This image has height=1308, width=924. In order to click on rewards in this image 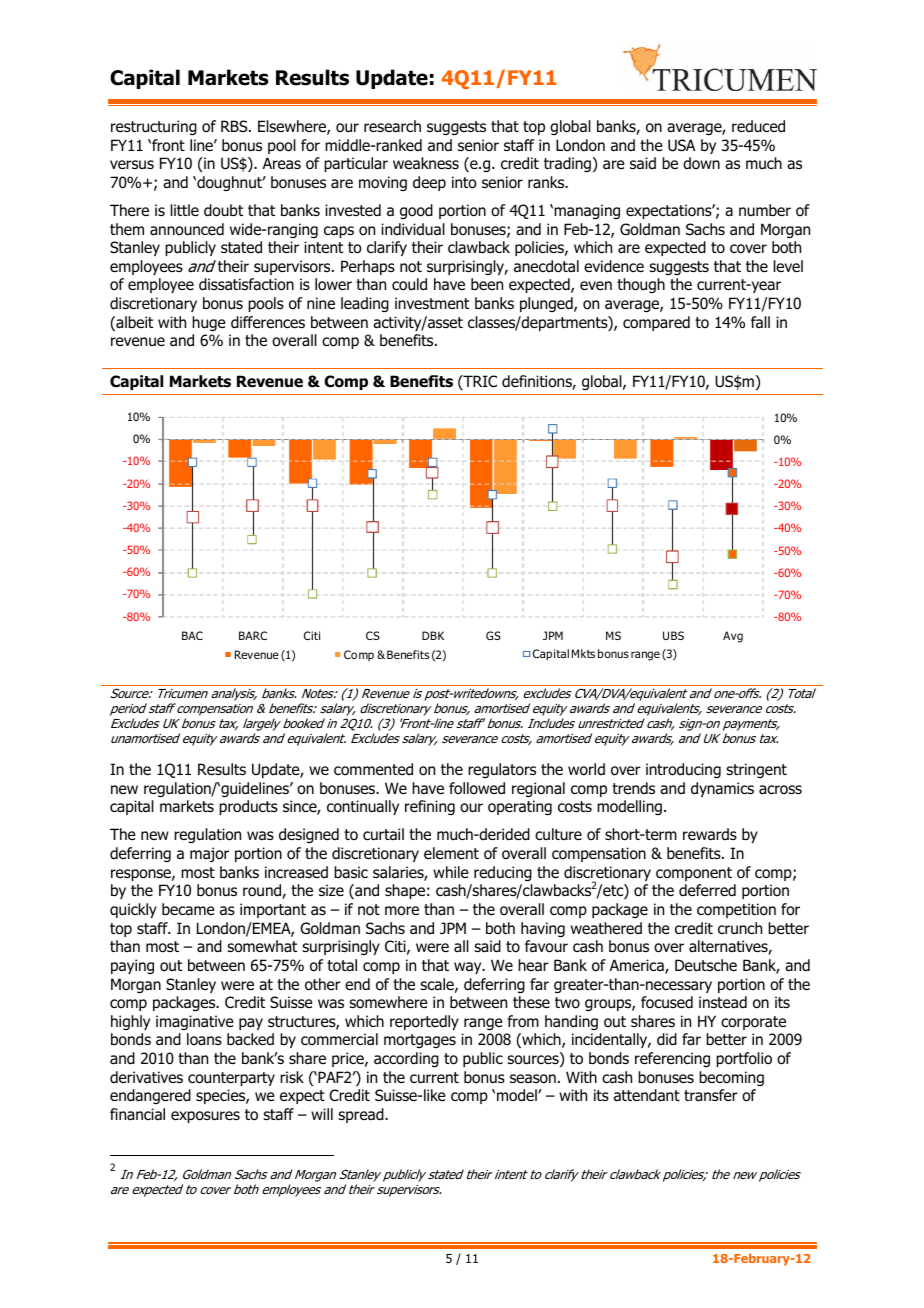, I will do `click(710, 834)`.
